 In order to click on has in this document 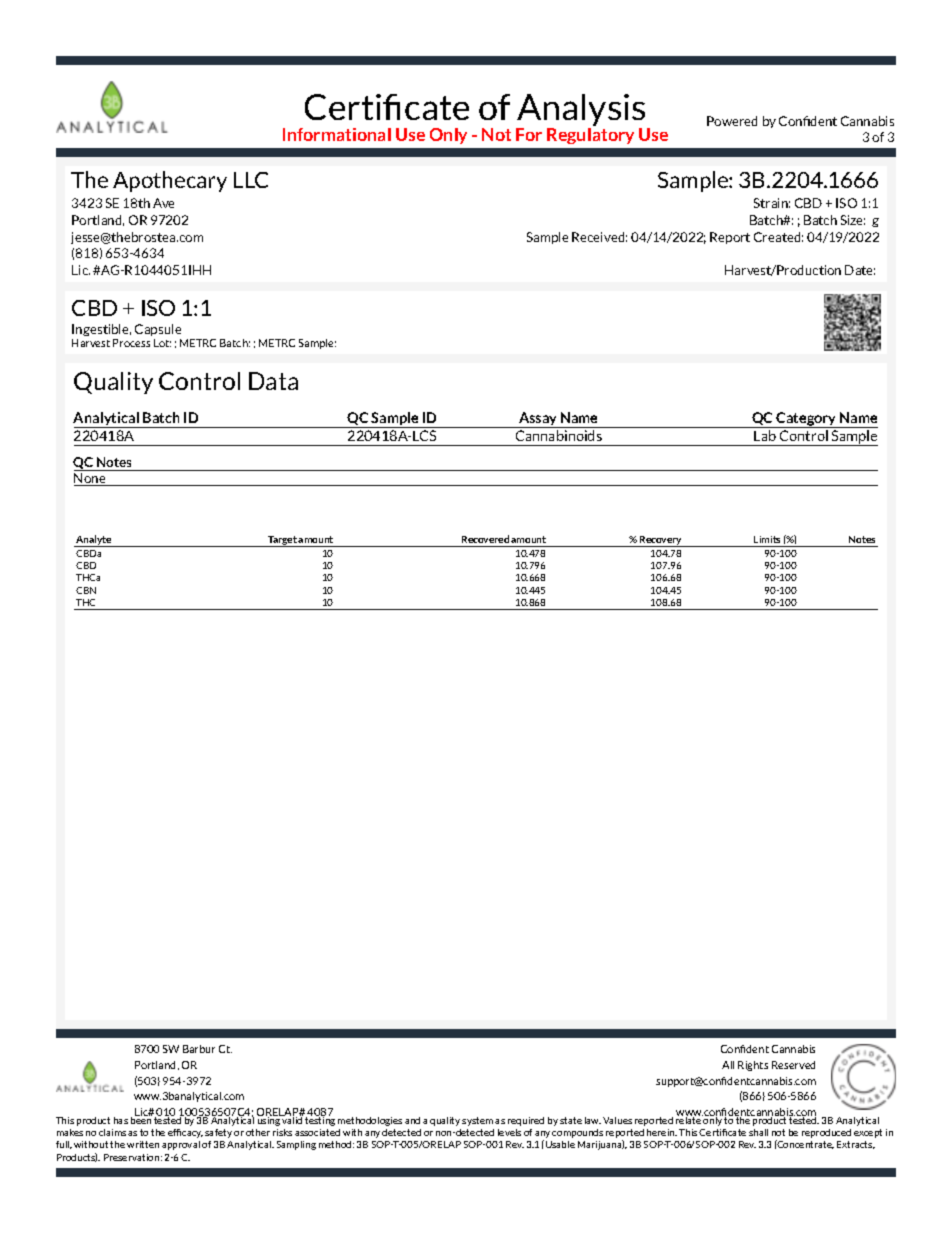, I will do `click(121, 1120)`.
